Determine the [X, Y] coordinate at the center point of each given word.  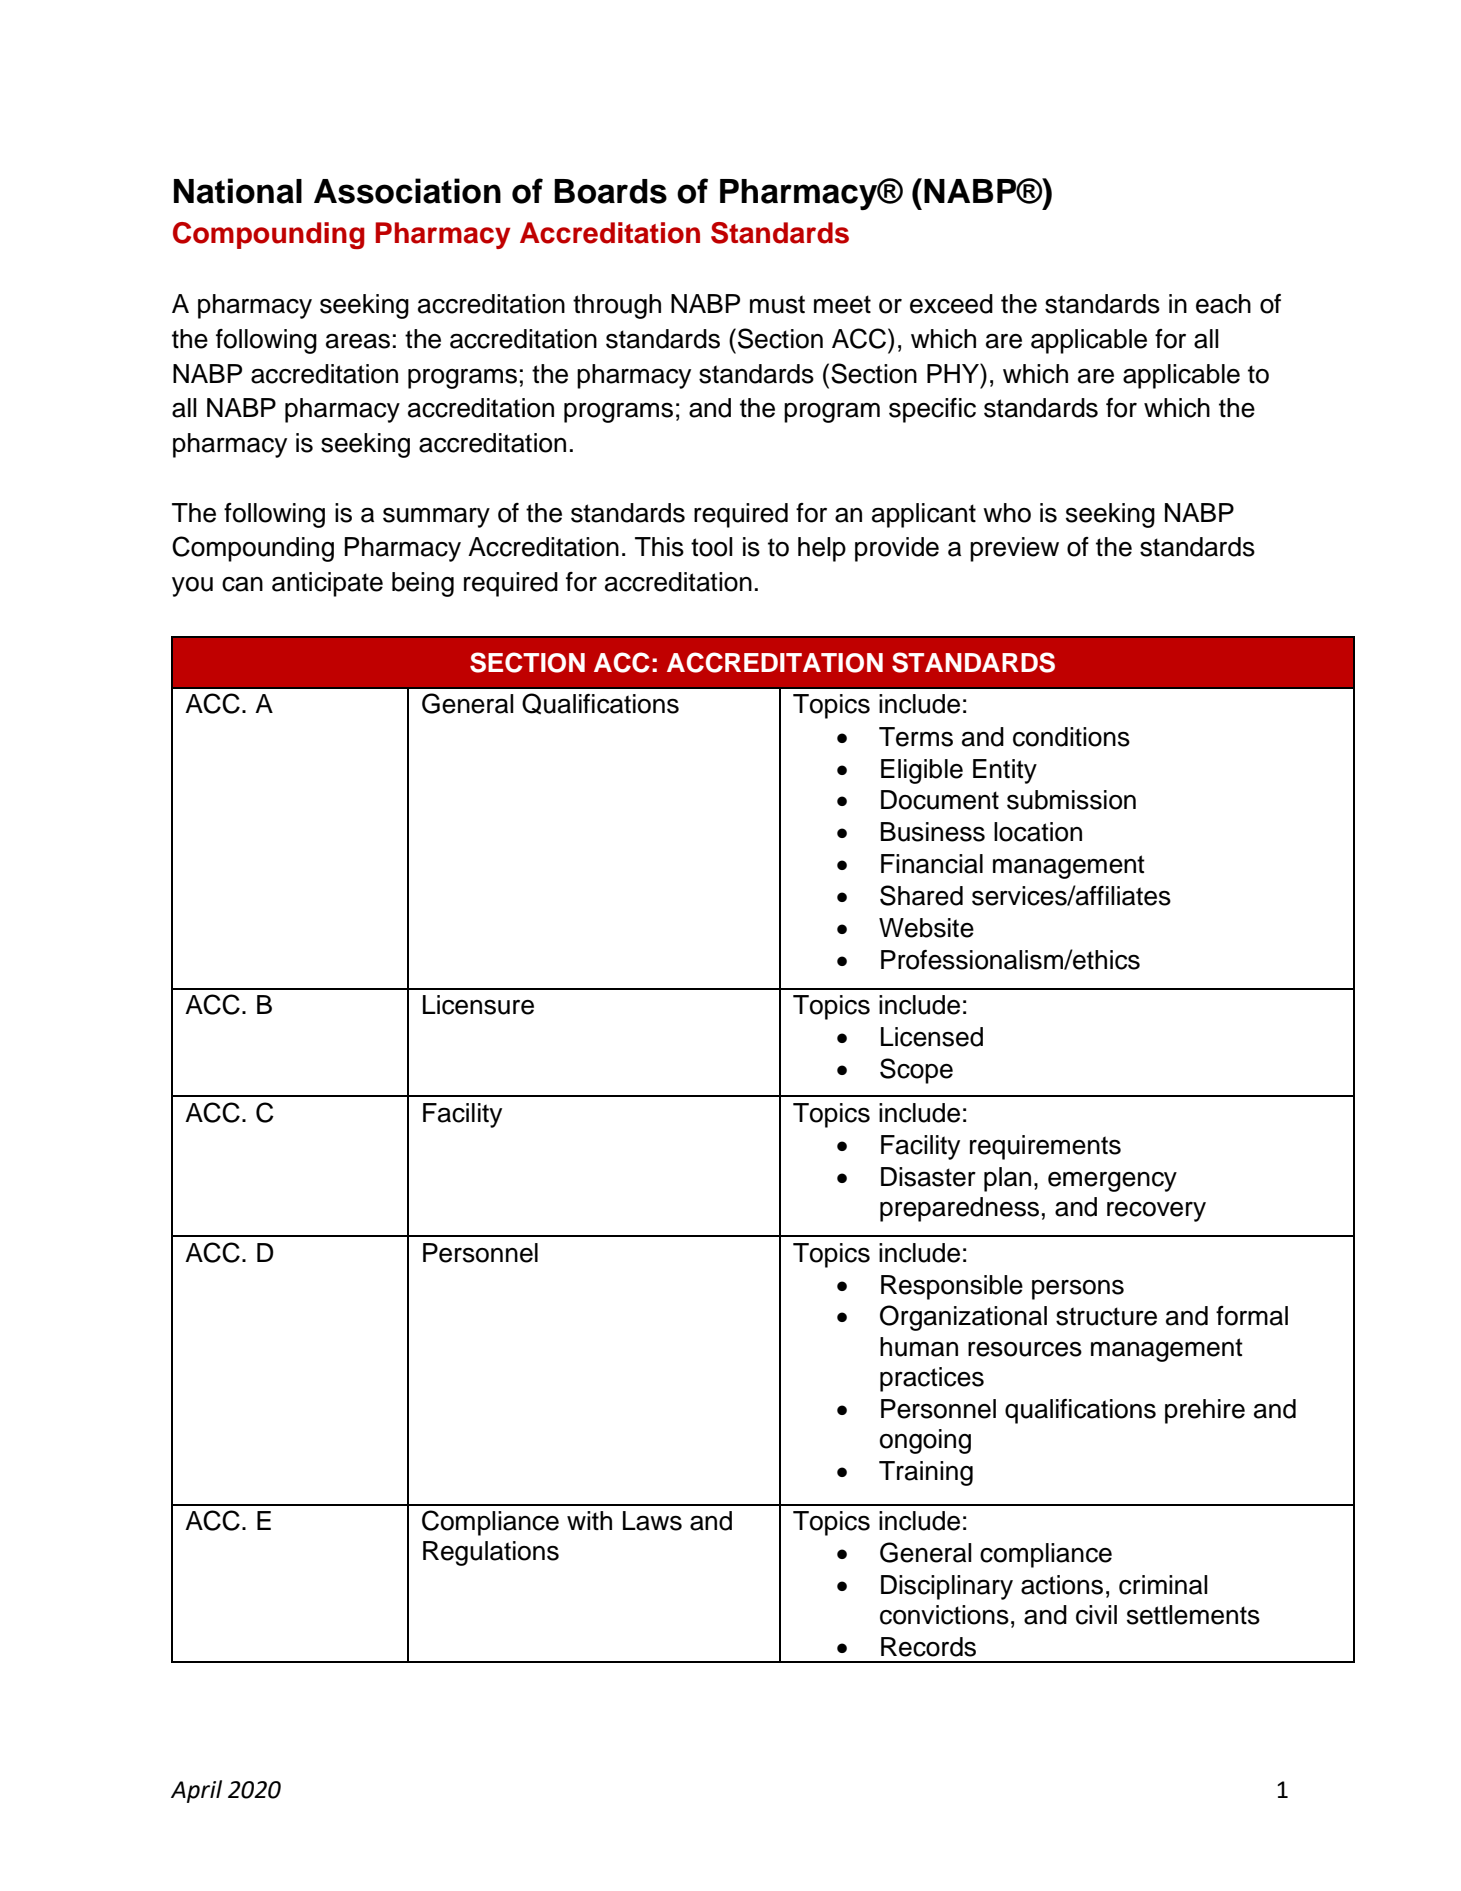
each [1223, 304]
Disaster [928, 1177]
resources [1025, 1349]
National [238, 191]
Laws [652, 1521]
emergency [1112, 1182]
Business [933, 832]
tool [712, 547]
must [777, 304]
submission [1071, 800]
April [196, 1791]
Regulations [491, 1553]
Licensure [478, 1005]
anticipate [327, 584]
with [589, 1520]
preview [1014, 549]
